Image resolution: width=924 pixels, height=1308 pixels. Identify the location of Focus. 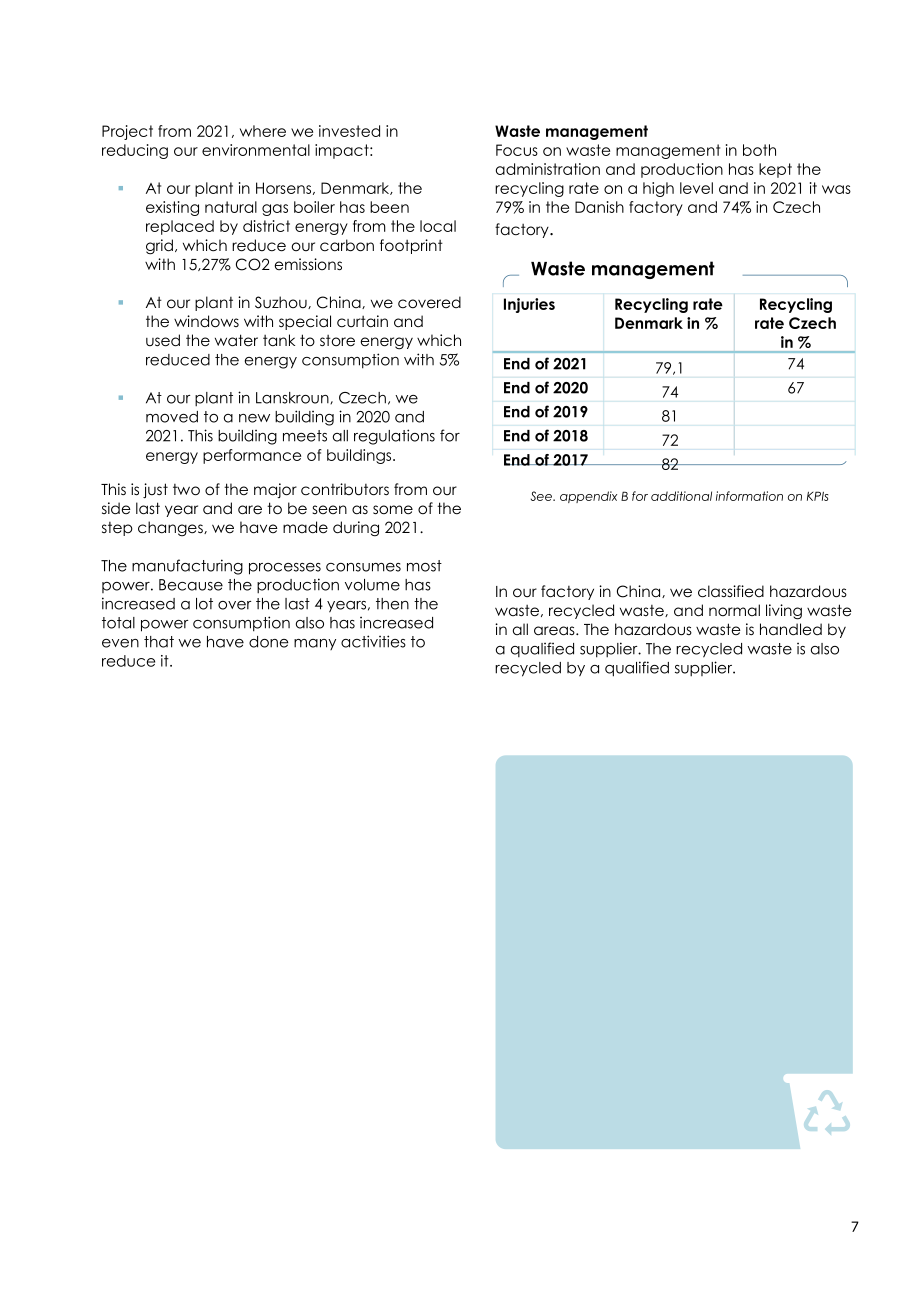
(517, 150).
